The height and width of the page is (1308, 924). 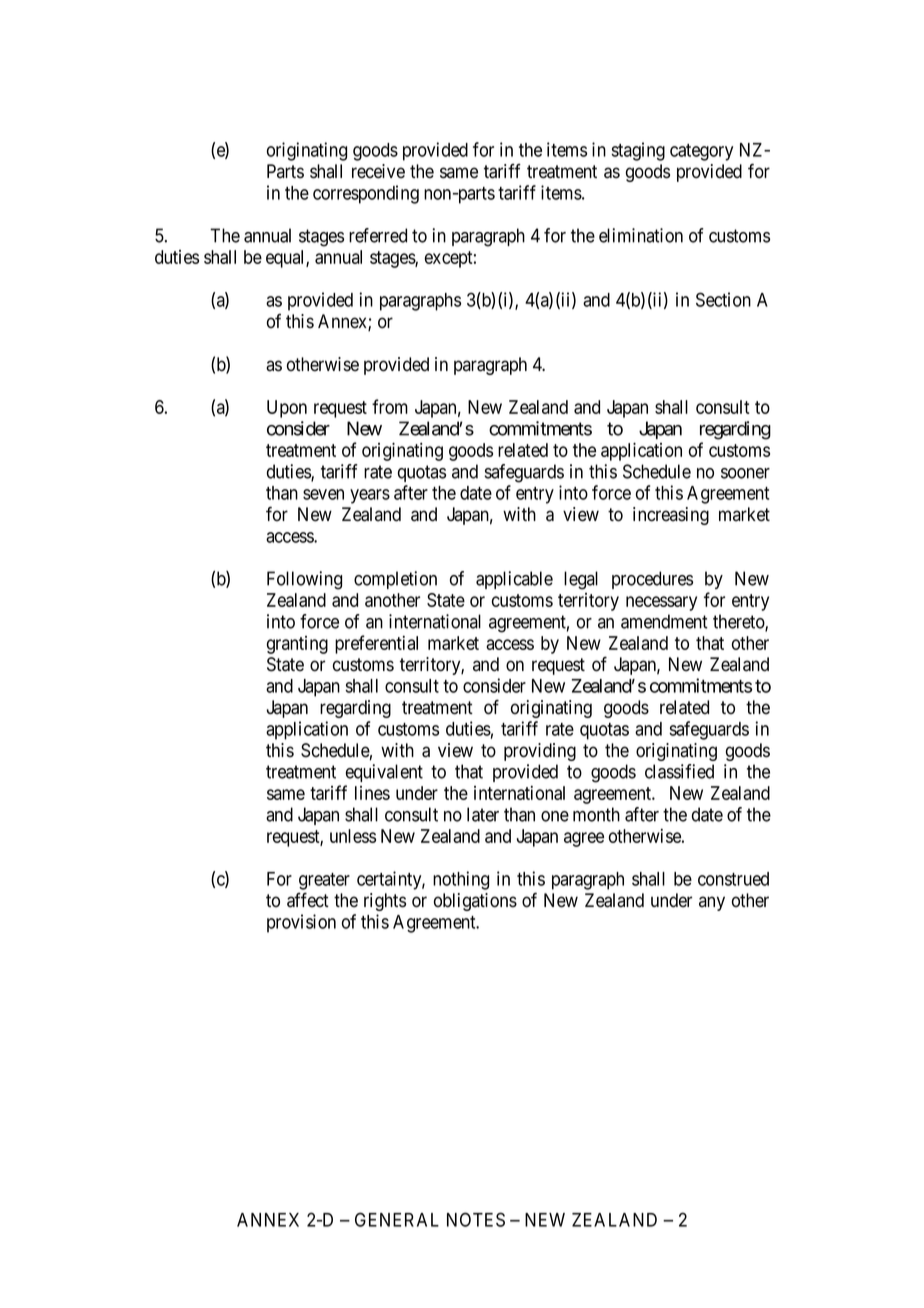 I want to click on unless, so click(x=353, y=836).
